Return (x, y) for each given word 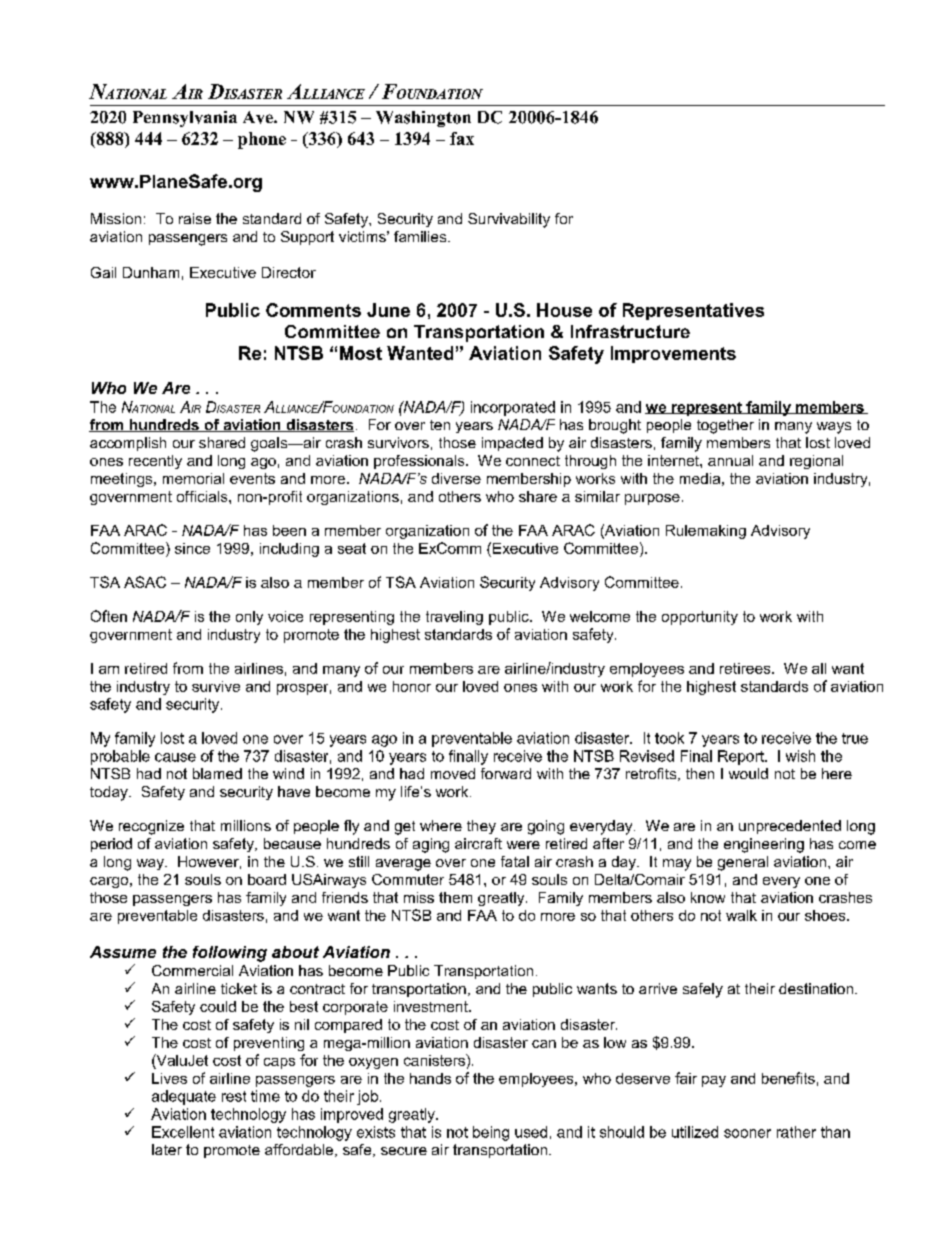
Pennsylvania (185, 119)
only (249, 618)
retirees (746, 668)
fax (462, 138)
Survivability (509, 220)
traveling (454, 618)
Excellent (183, 1132)
